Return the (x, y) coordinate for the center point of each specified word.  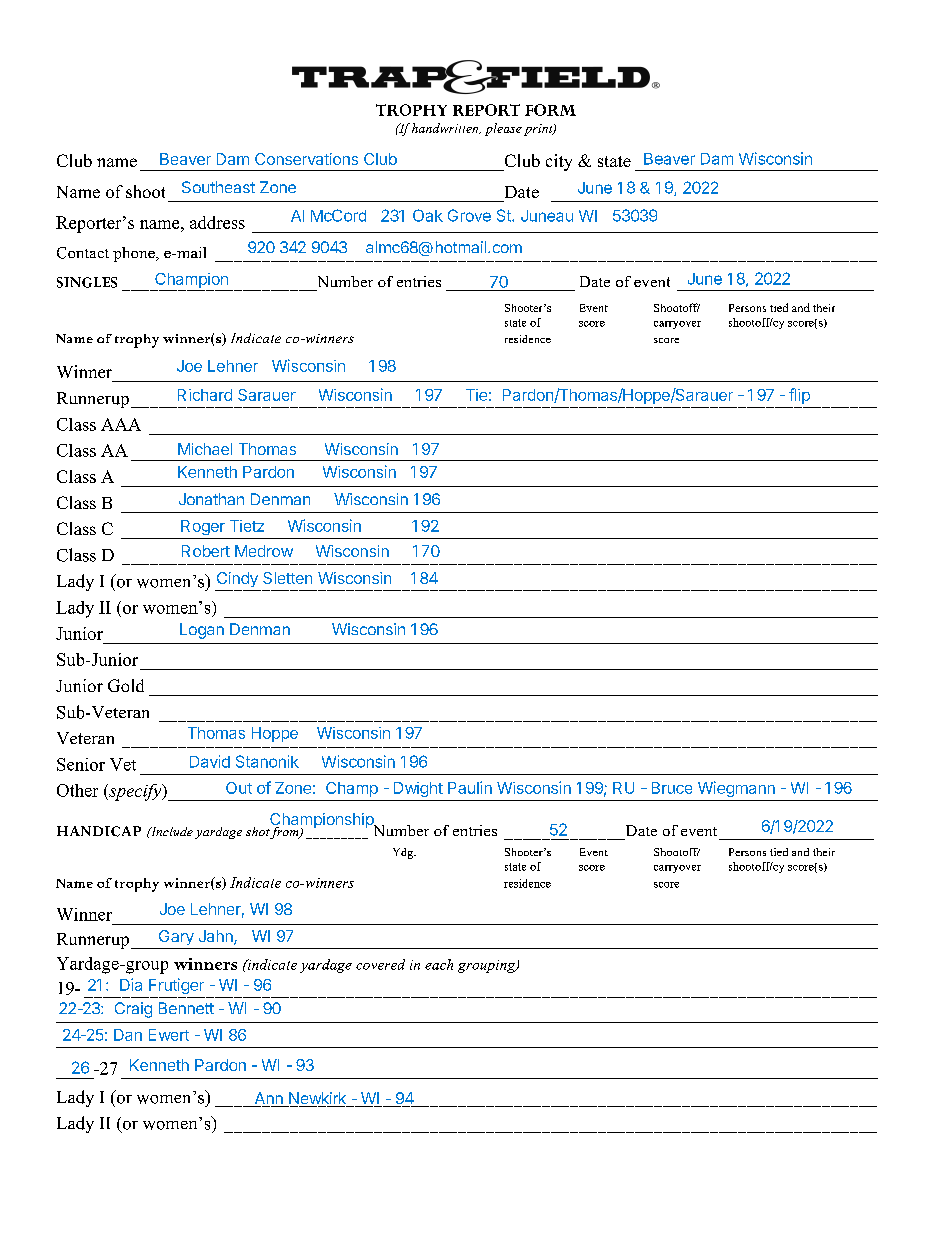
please (503, 129)
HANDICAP (99, 831)
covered (380, 964)
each (439, 964)
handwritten (445, 128)
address (217, 222)
